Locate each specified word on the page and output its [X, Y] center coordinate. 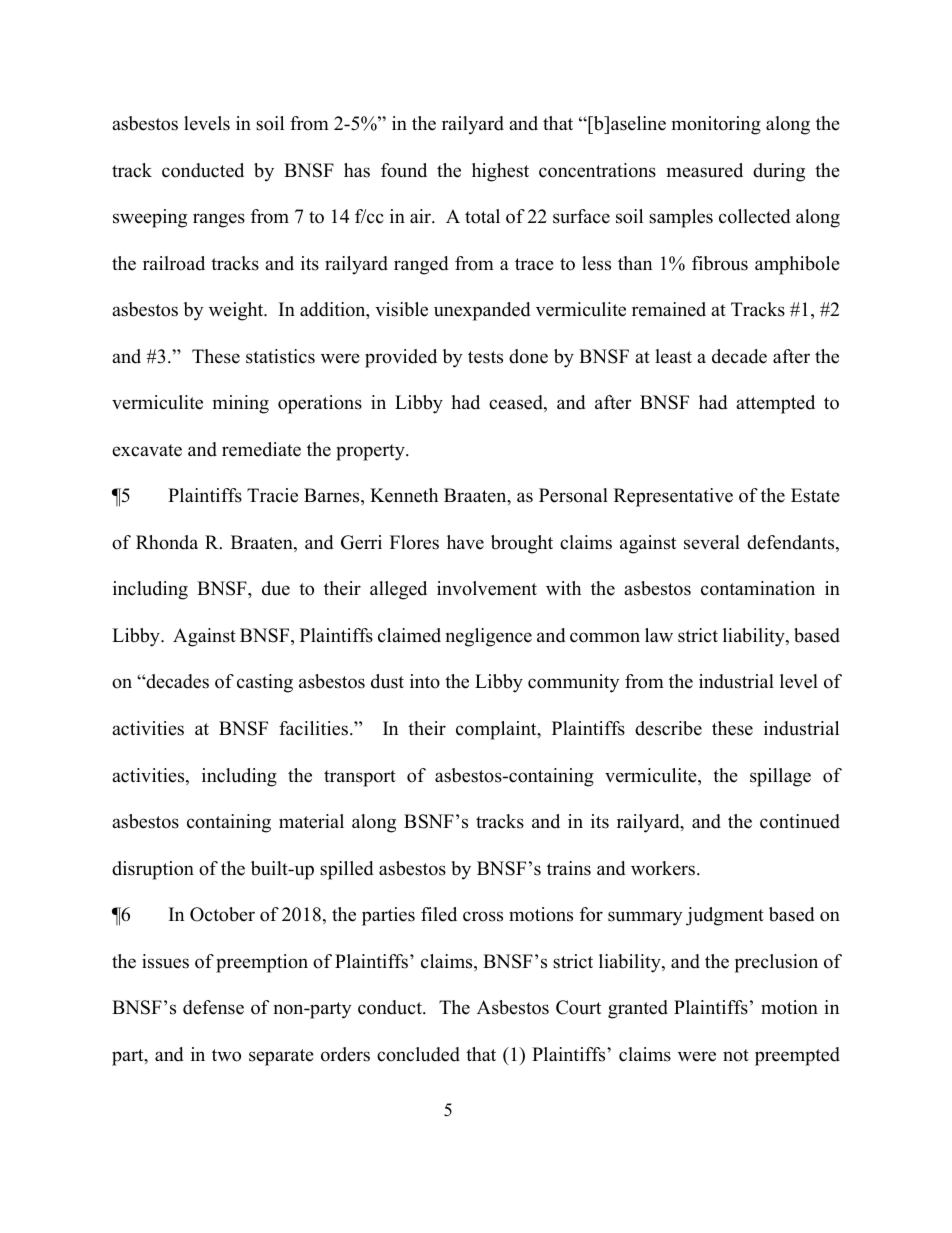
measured [705, 170]
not [736, 1055]
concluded [418, 1054]
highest [500, 172]
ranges [219, 220]
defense [213, 1007]
